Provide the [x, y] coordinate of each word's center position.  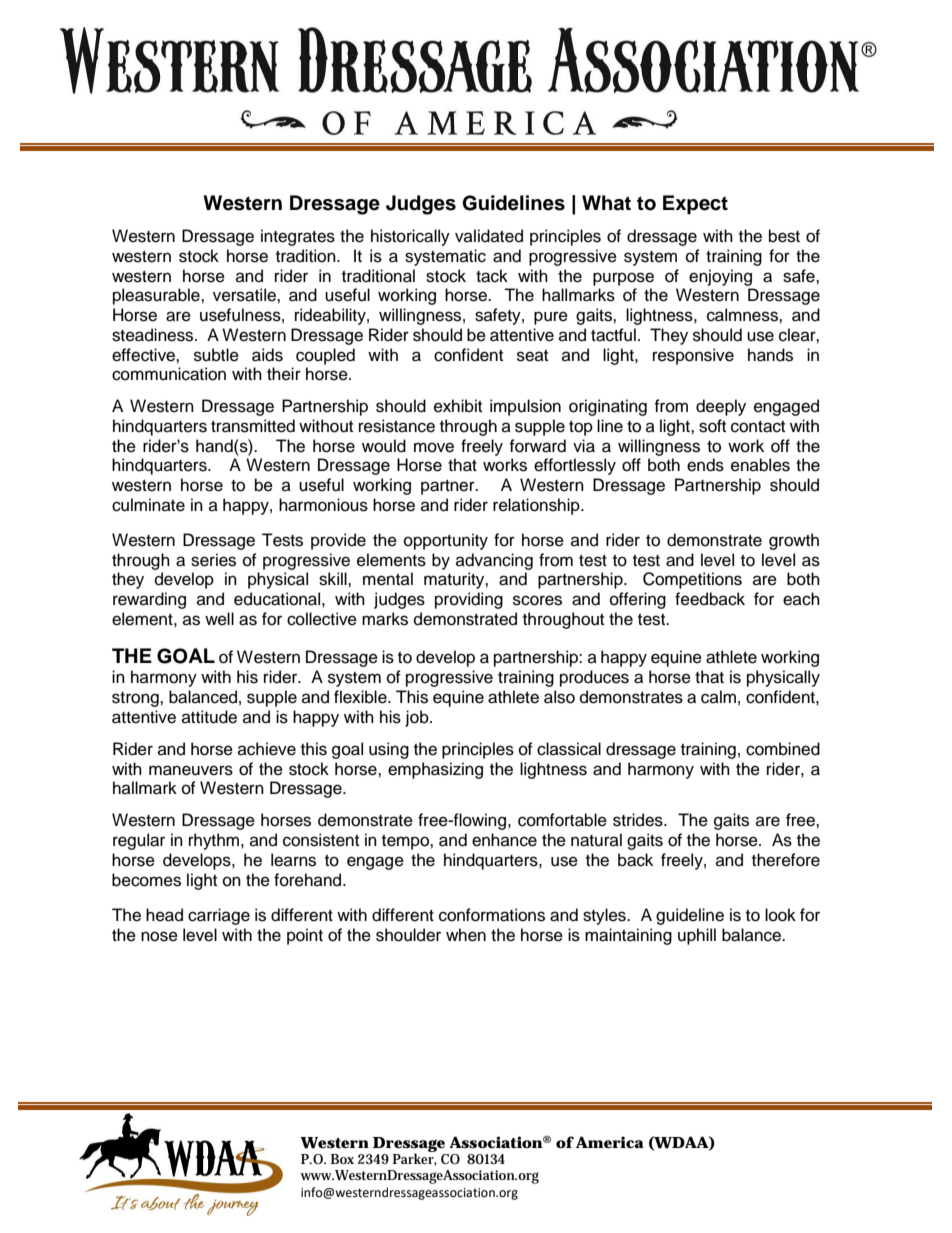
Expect [695, 205]
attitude [209, 717]
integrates [298, 237]
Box [342, 1159]
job [418, 718]
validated [489, 236]
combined [783, 749]
